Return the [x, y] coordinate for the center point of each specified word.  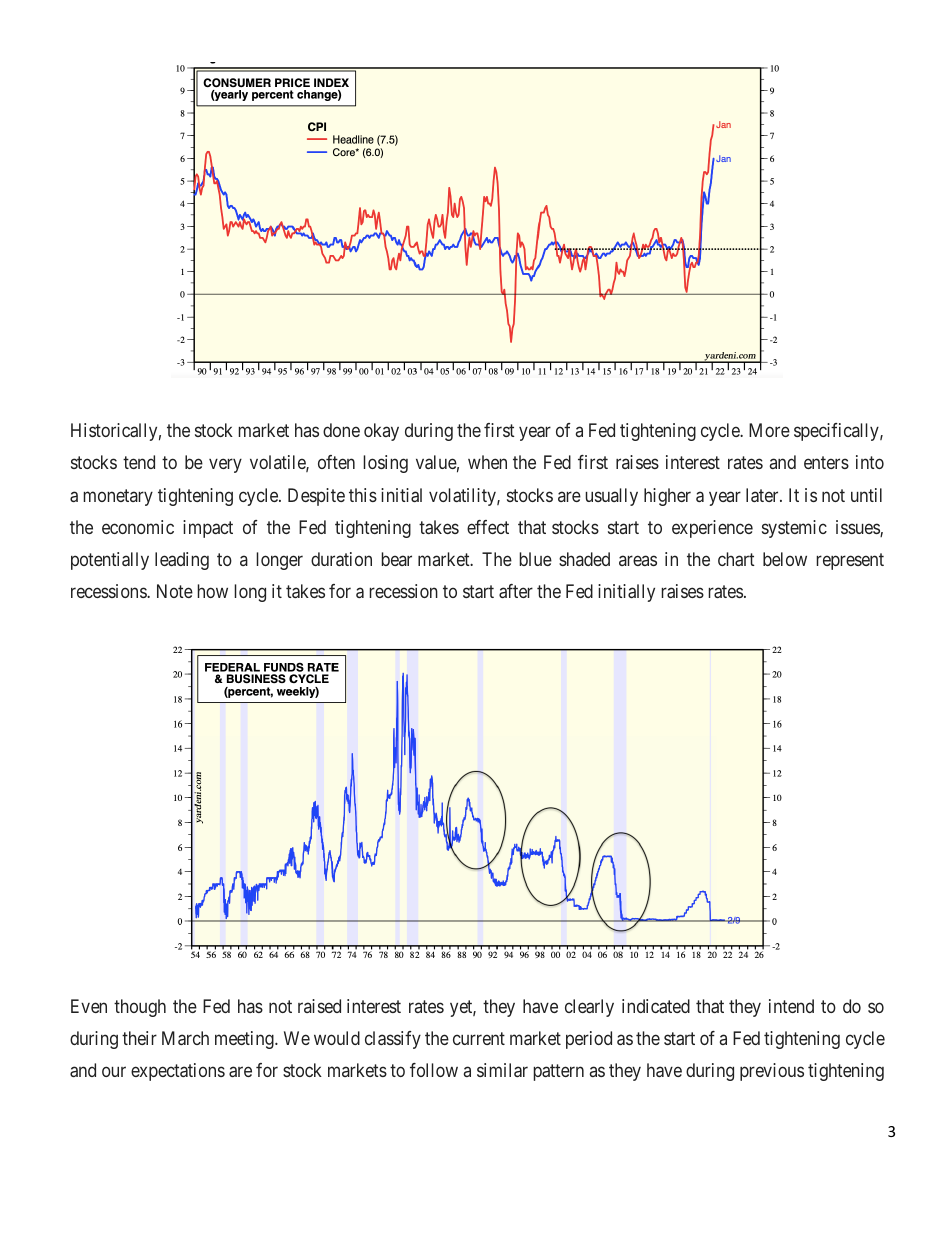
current [479, 1038]
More [769, 430]
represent [850, 561]
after [516, 591]
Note [175, 591]
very [225, 466]
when [487, 462]
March [185, 1038]
